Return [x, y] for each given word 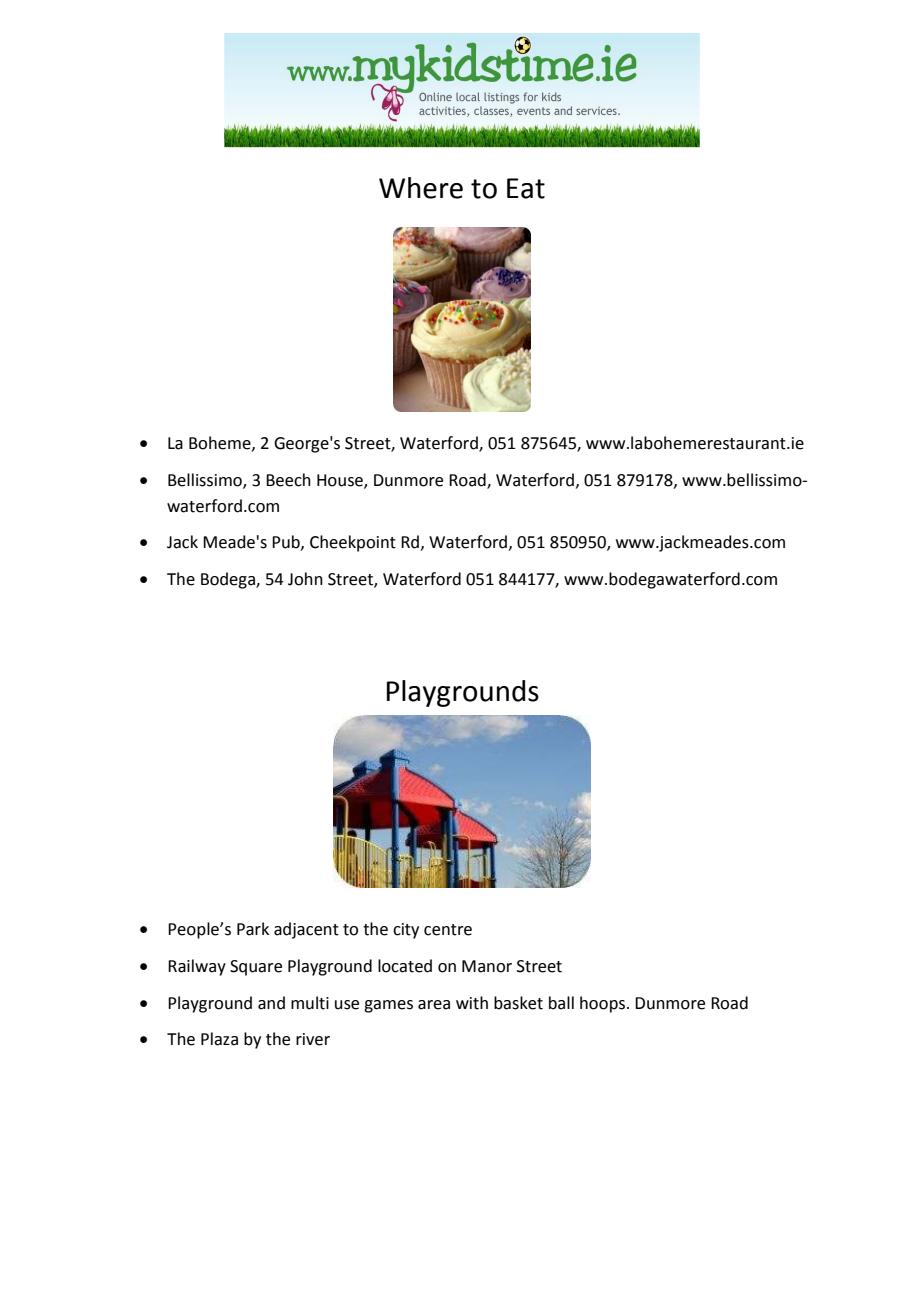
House [341, 481]
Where [421, 188]
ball [561, 1003]
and [271, 1003]
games [388, 1006]
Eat [526, 188]
